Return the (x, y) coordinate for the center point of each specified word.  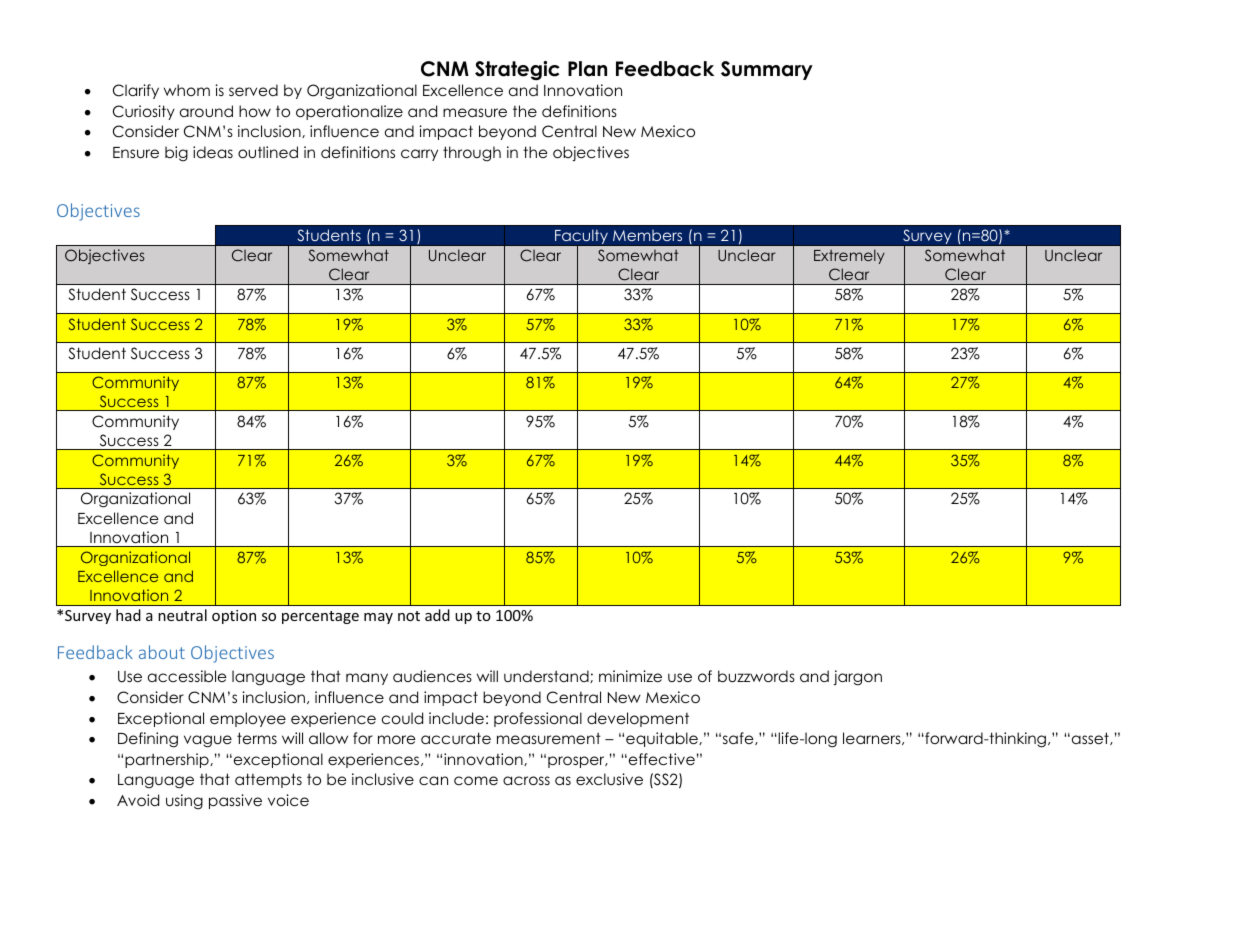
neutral (182, 615)
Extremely (849, 256)
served (253, 90)
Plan (587, 69)
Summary (767, 70)
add (437, 615)
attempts (268, 780)
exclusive (609, 779)
